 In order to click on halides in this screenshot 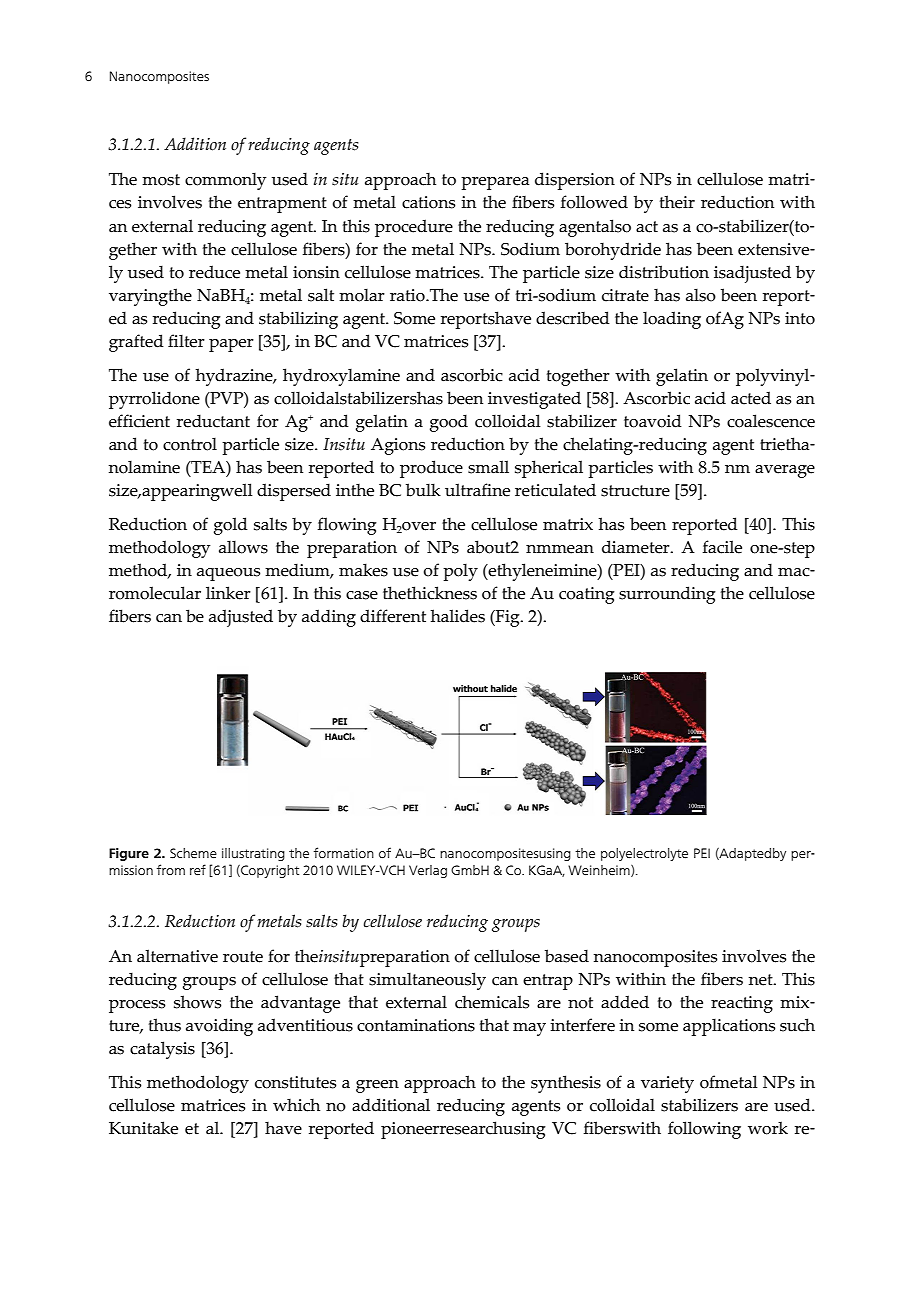, I will do `click(458, 616)`.
